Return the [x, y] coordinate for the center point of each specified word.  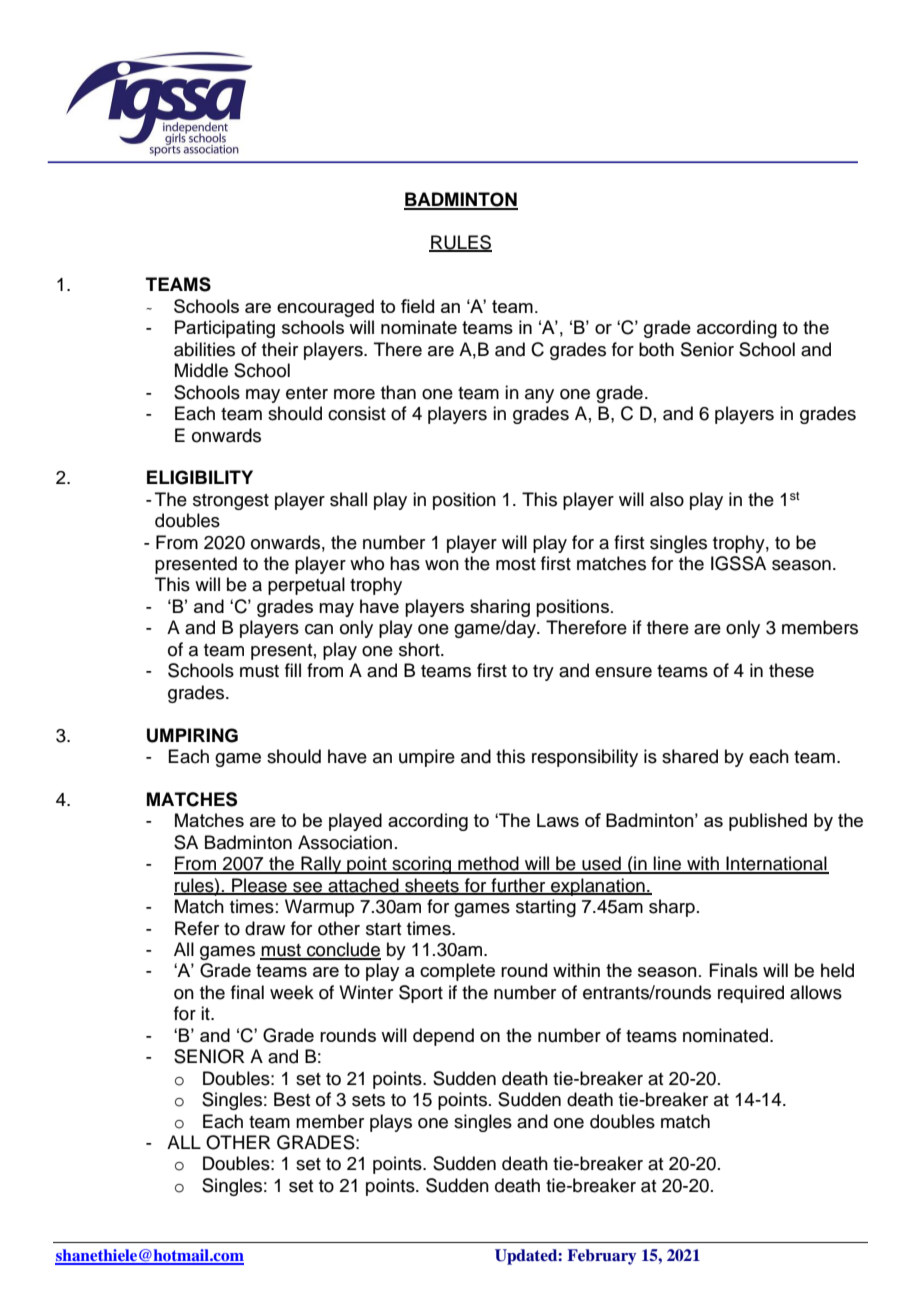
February [601, 1257]
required [751, 994]
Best [292, 1099]
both [656, 349]
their [280, 349]
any [539, 396]
